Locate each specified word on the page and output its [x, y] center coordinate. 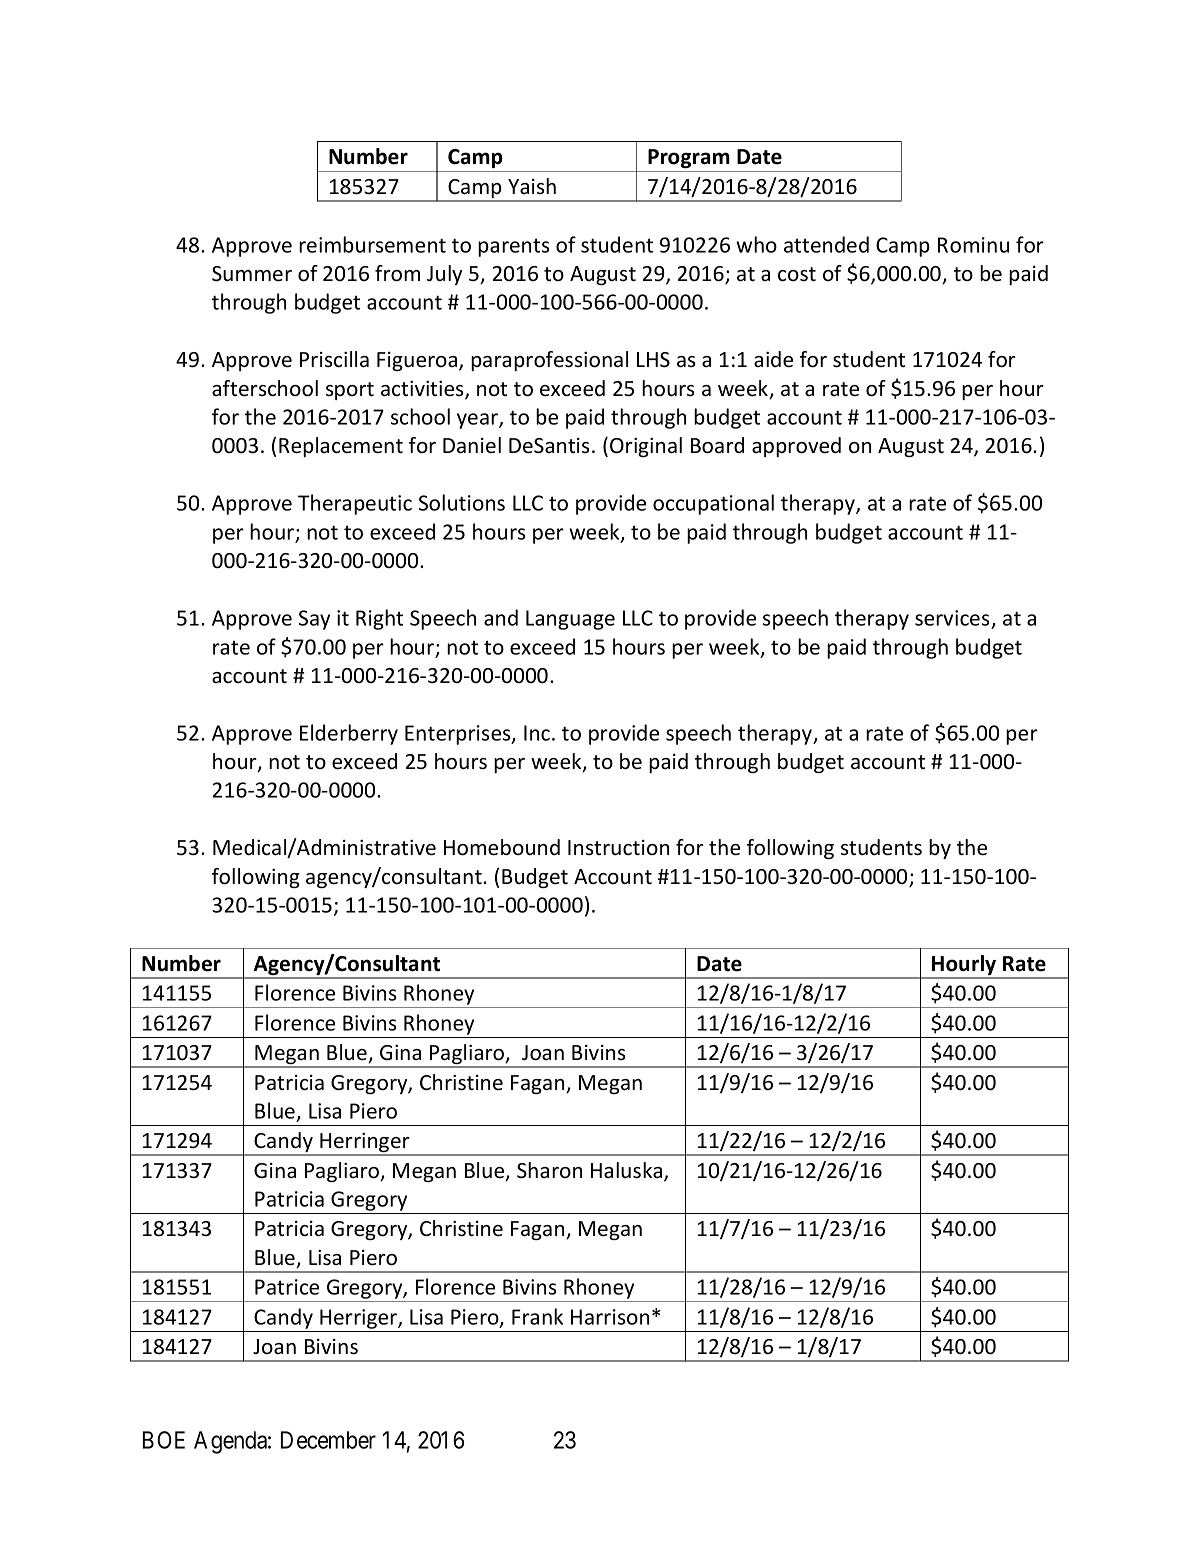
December [328, 1440]
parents [514, 247]
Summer [252, 274]
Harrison [610, 1317]
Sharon [549, 1170]
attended [826, 244]
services [952, 618]
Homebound [502, 847]
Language [570, 620]
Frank [537, 1316]
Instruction [618, 848]
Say [314, 620]
